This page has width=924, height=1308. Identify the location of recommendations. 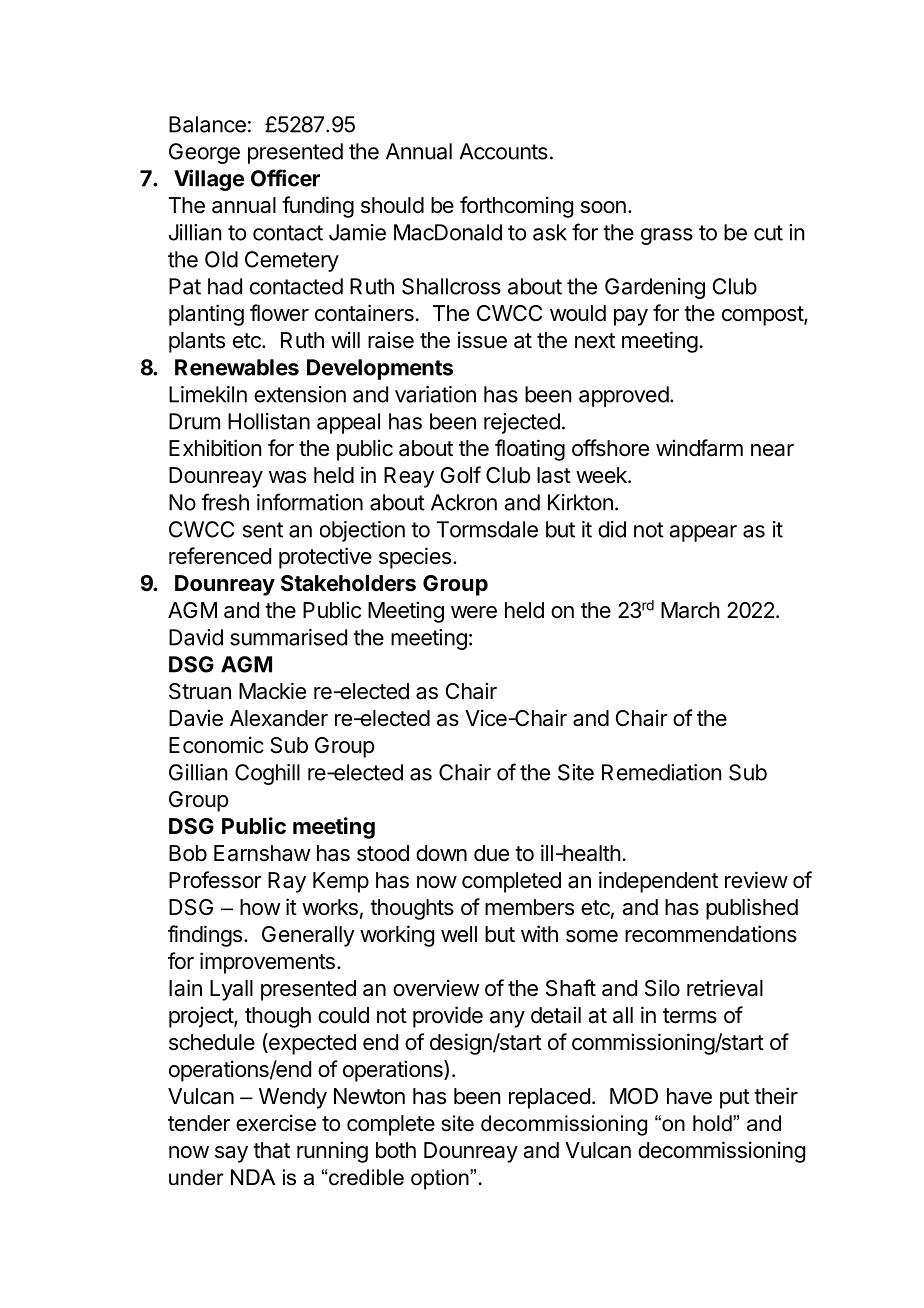
(711, 934).
